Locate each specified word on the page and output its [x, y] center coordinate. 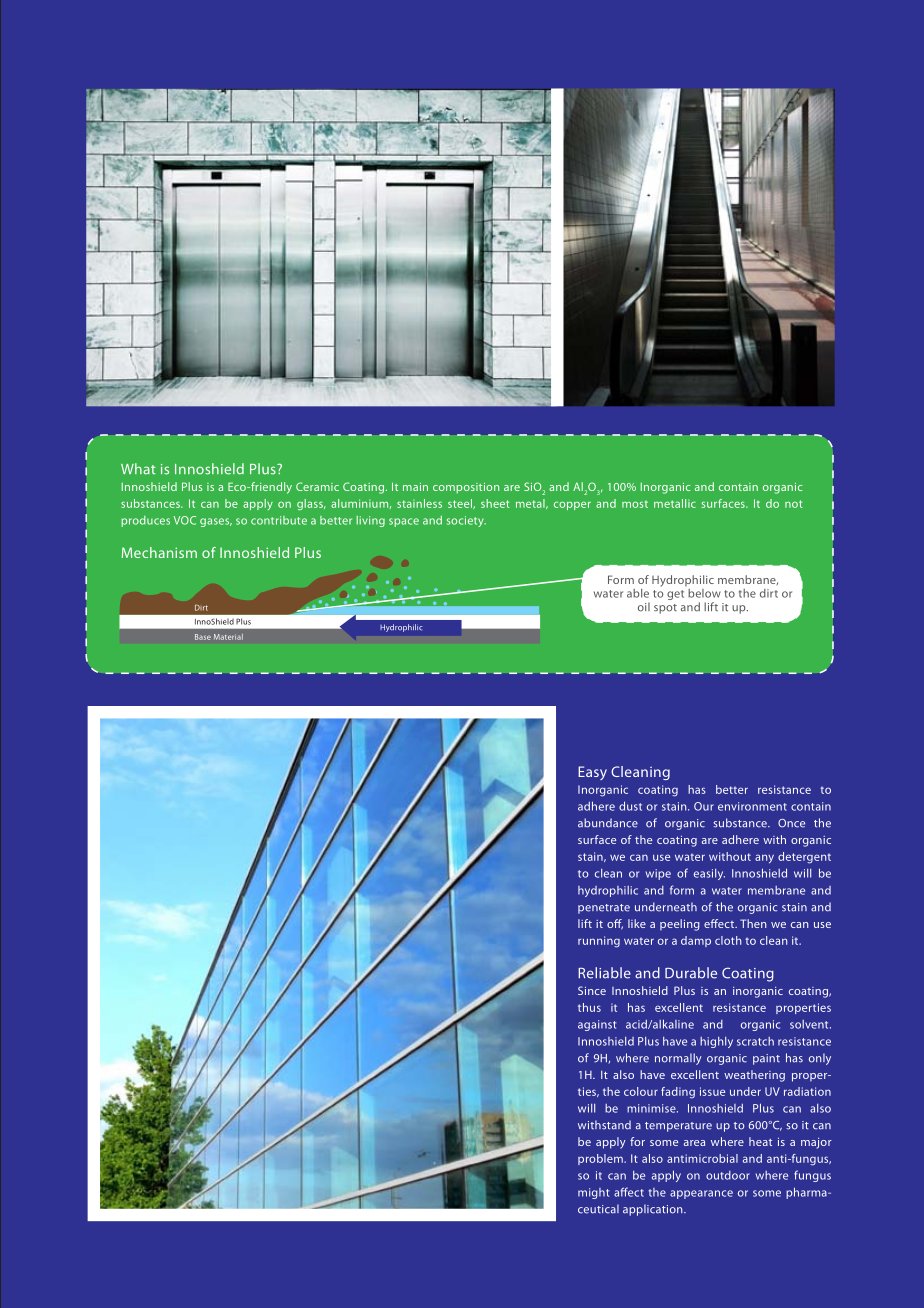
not [794, 504]
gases [216, 522]
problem [601, 1159]
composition [466, 488]
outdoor [728, 1175]
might [593, 1193]
